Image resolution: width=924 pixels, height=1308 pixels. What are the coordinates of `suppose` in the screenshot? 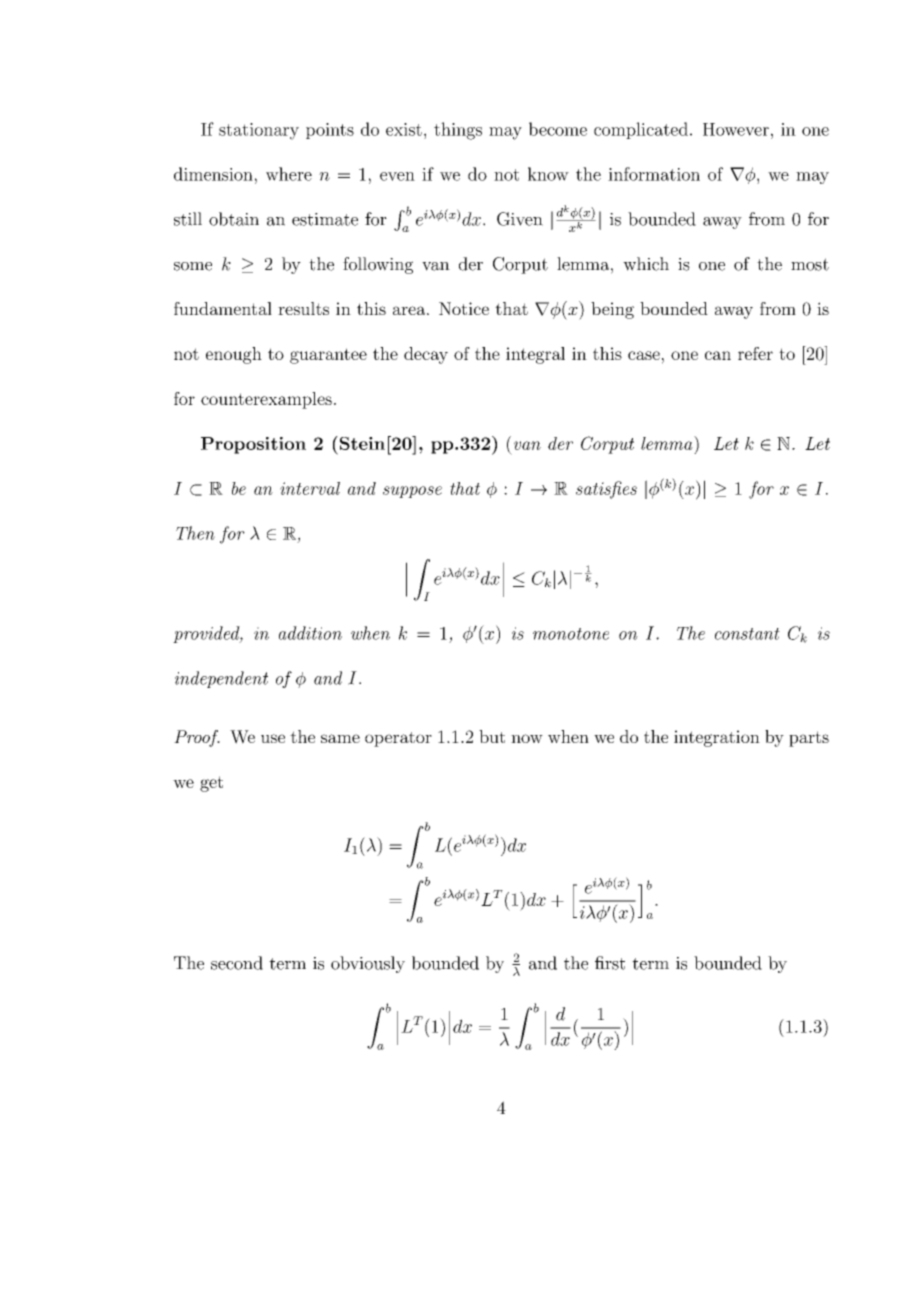 It's located at (412, 492).
